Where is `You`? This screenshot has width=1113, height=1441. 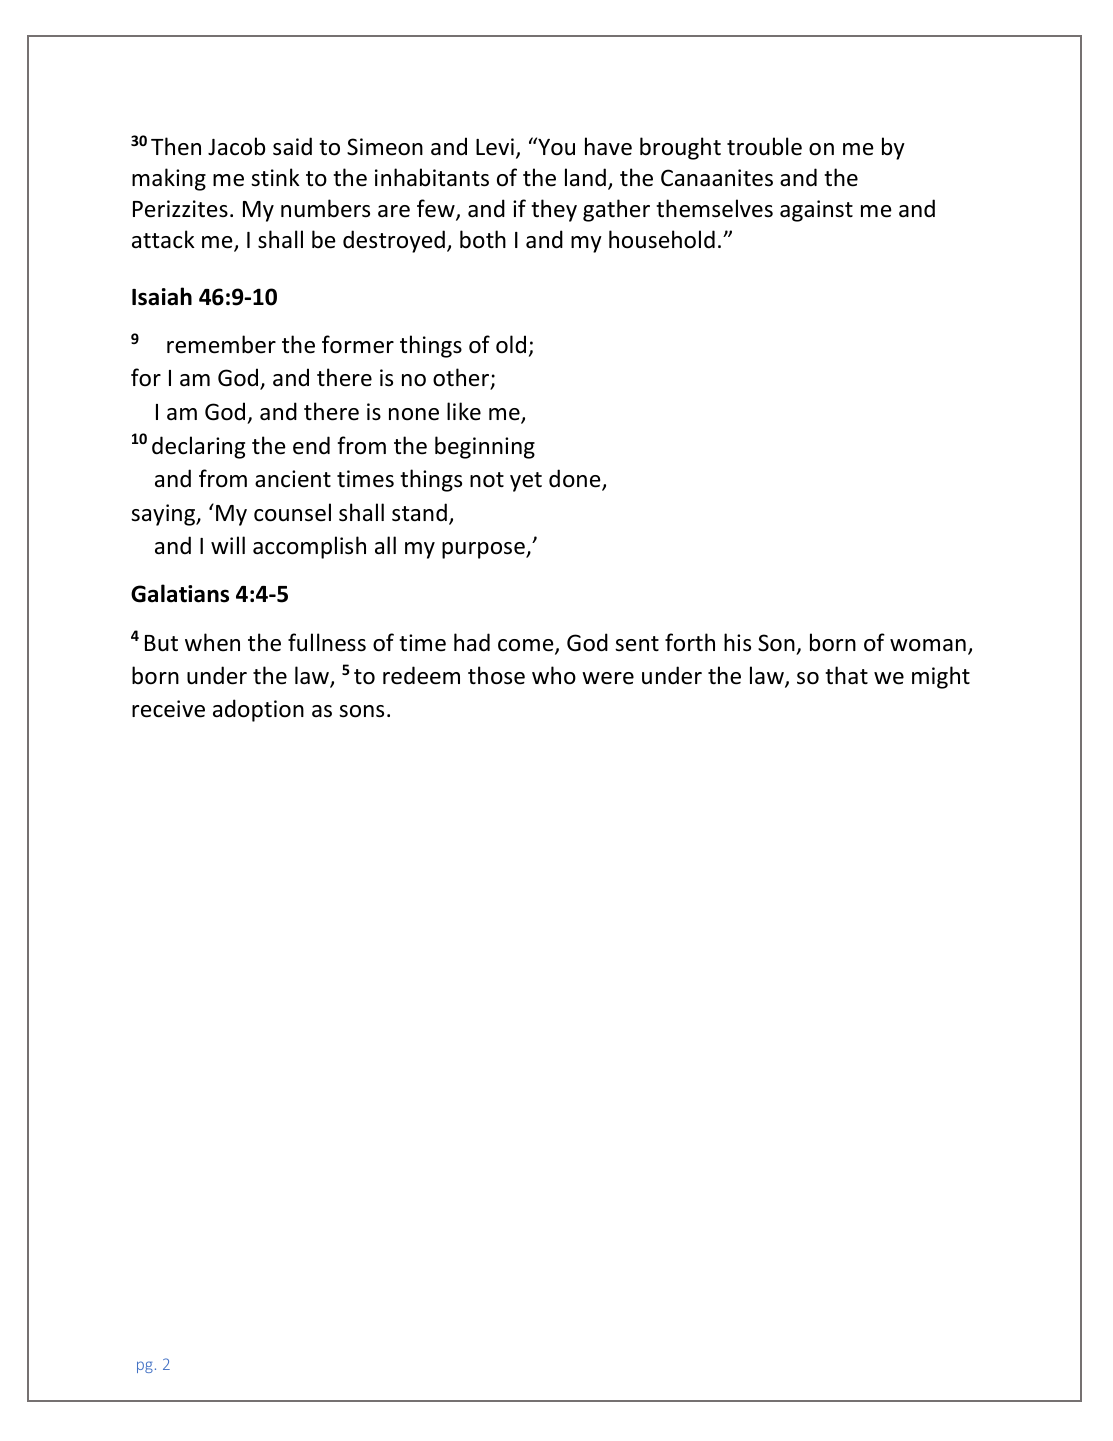
You is located at coordinates (555, 146).
